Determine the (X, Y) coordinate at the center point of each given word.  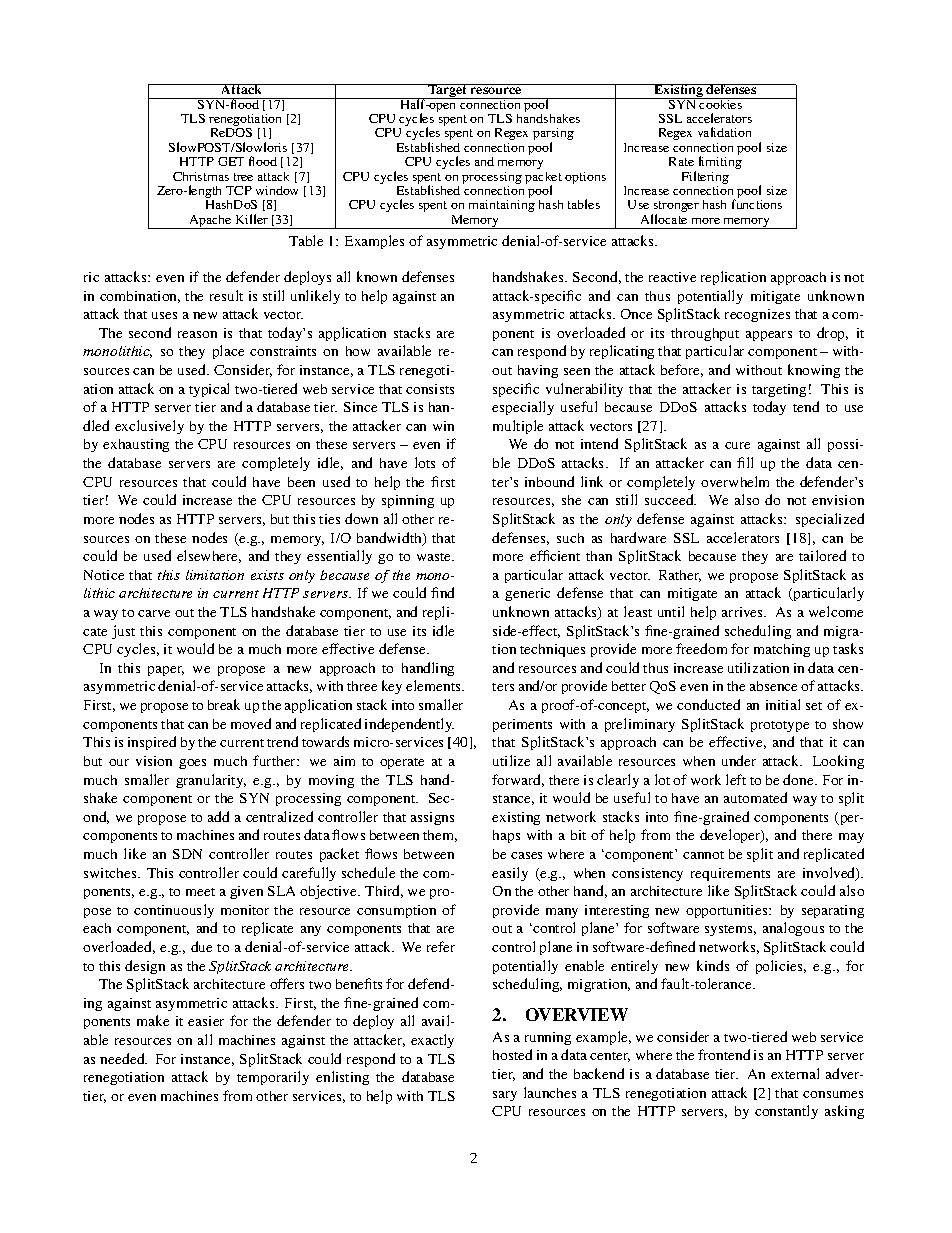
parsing (553, 135)
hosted (512, 1054)
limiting (720, 162)
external (795, 1073)
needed (123, 1058)
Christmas (201, 176)
